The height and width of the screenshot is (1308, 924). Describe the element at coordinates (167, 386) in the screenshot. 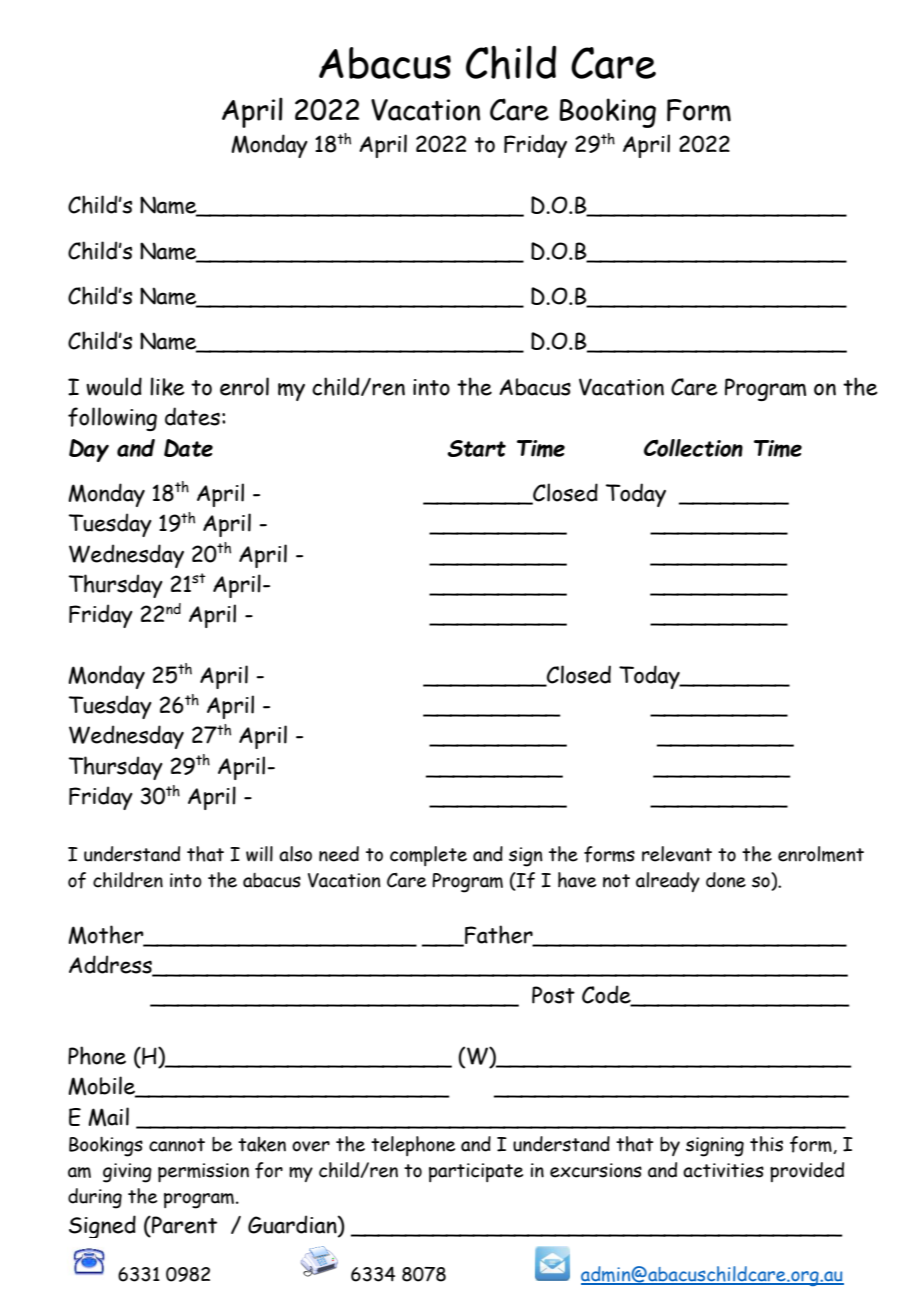

I see `like` at that location.
